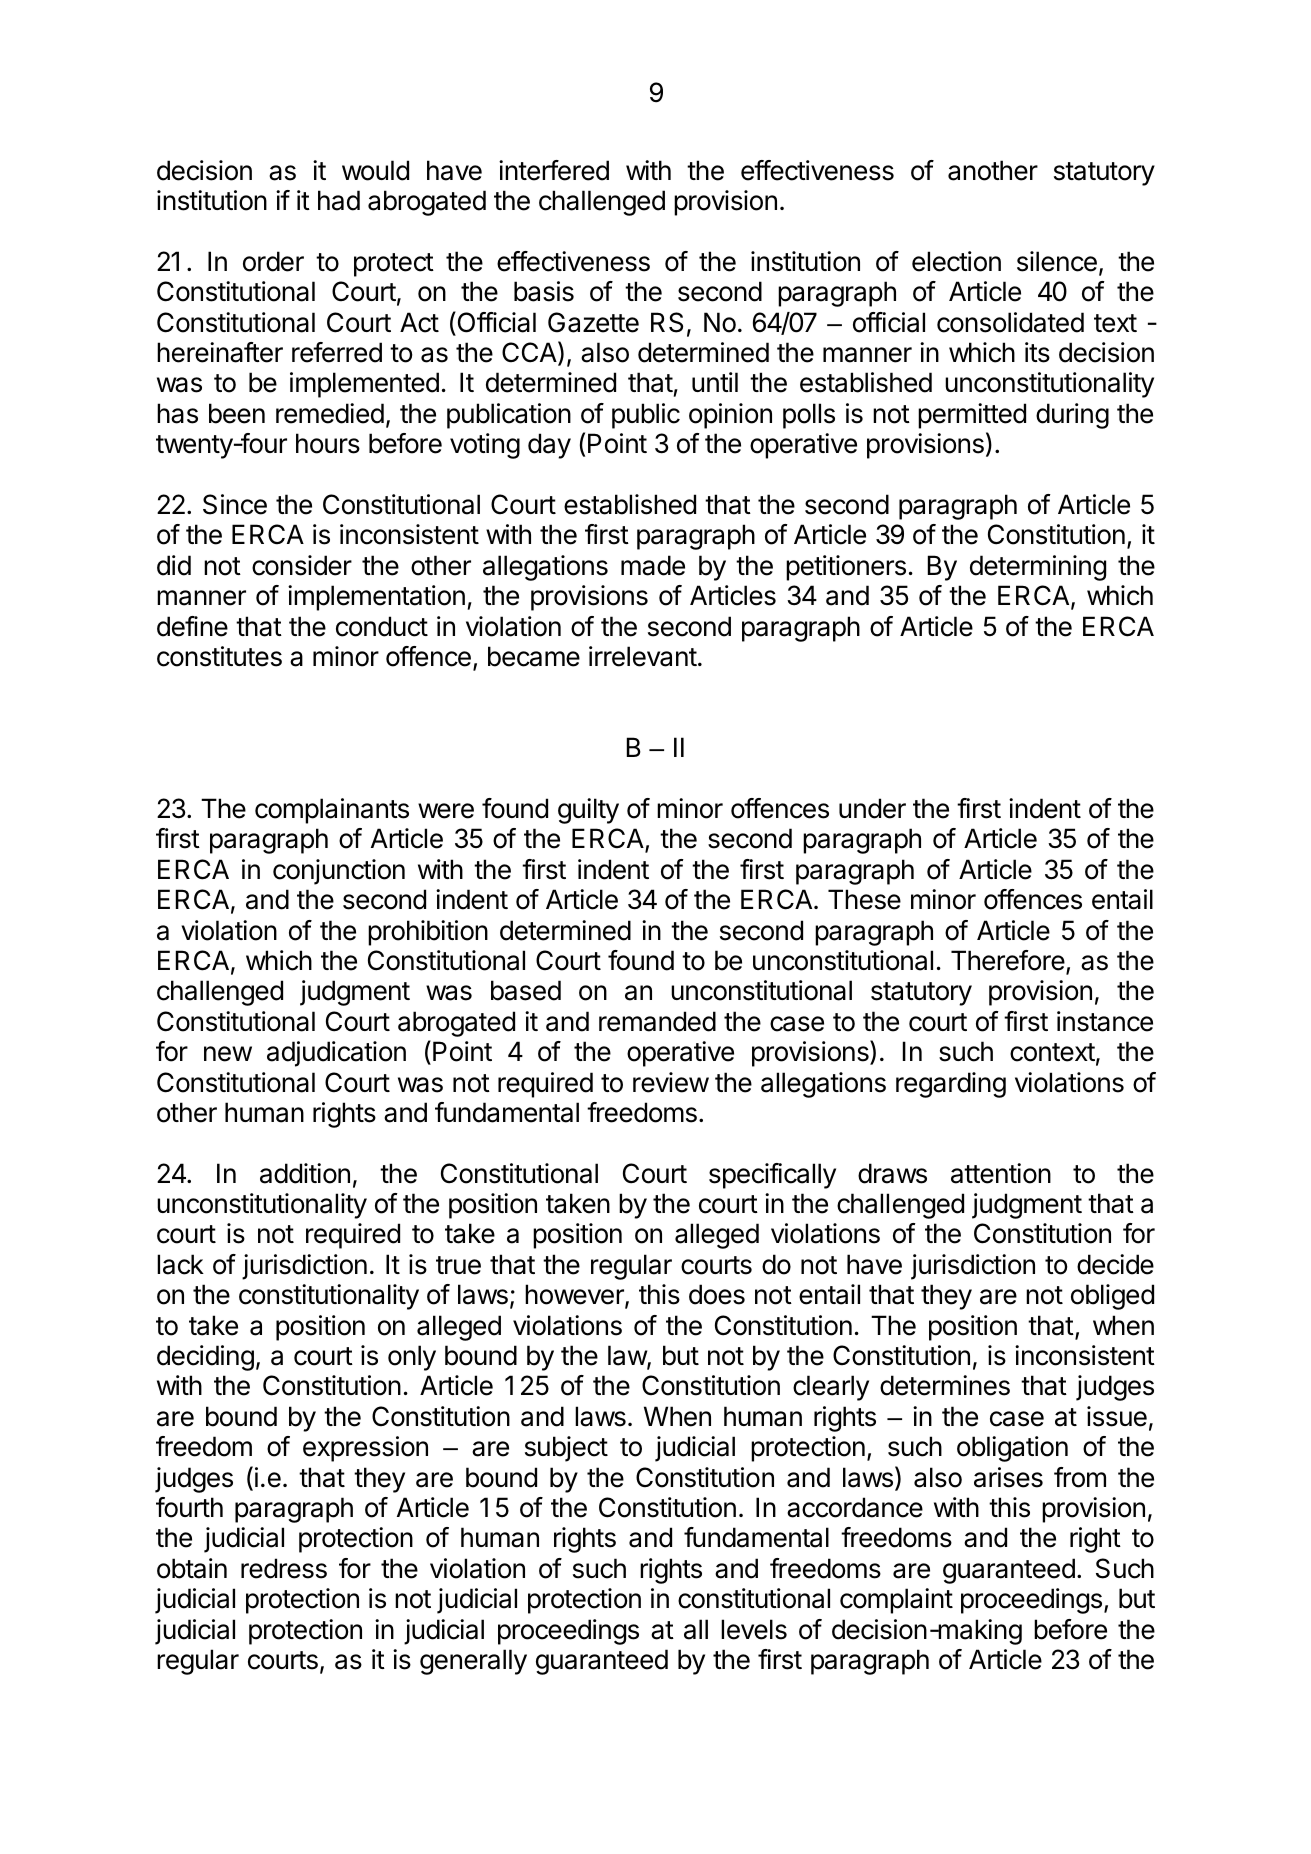 This screenshot has width=1311, height=1854. What do you see at coordinates (657, 1021) in the screenshot?
I see `remanded` at bounding box center [657, 1021].
